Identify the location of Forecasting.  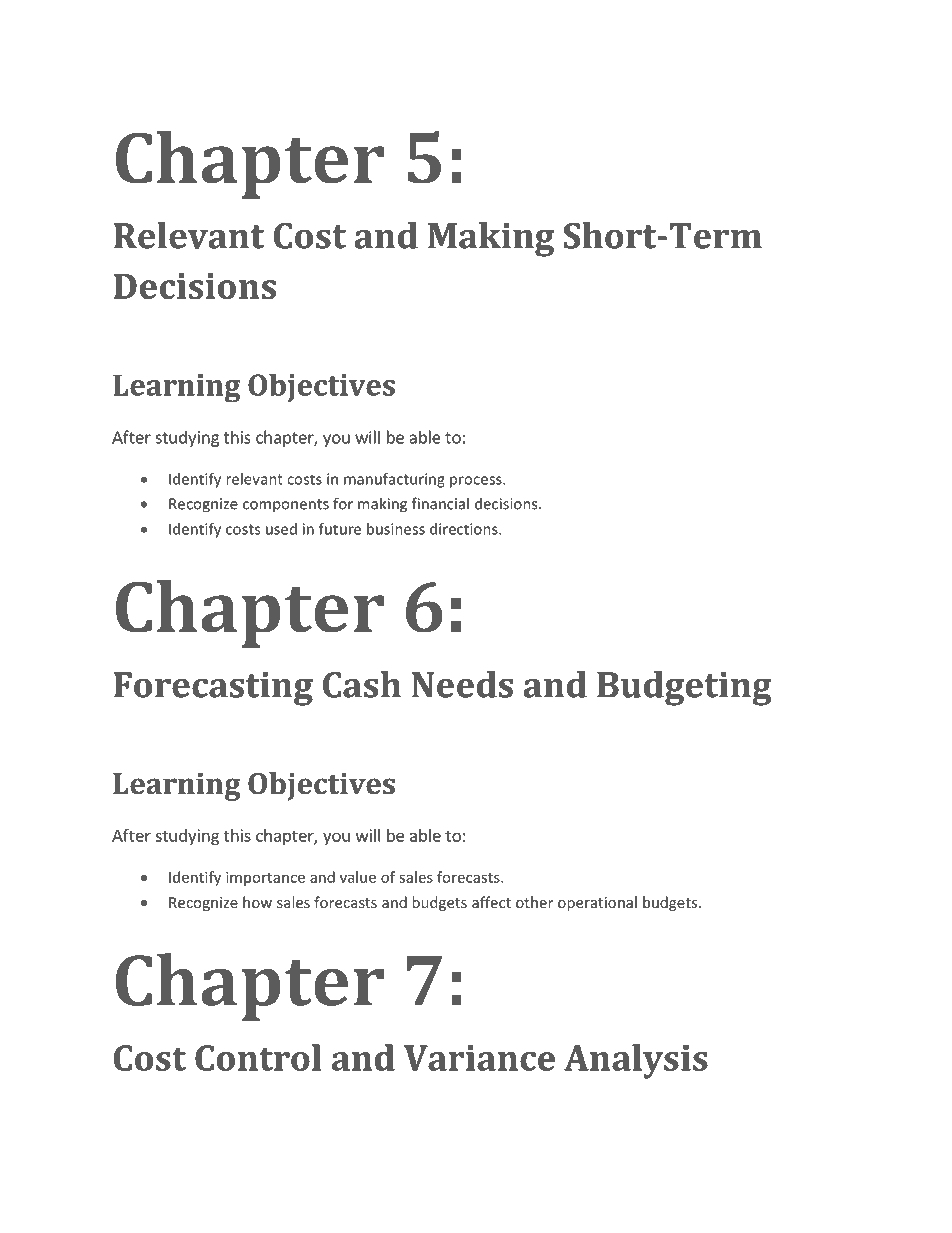
(213, 689).
